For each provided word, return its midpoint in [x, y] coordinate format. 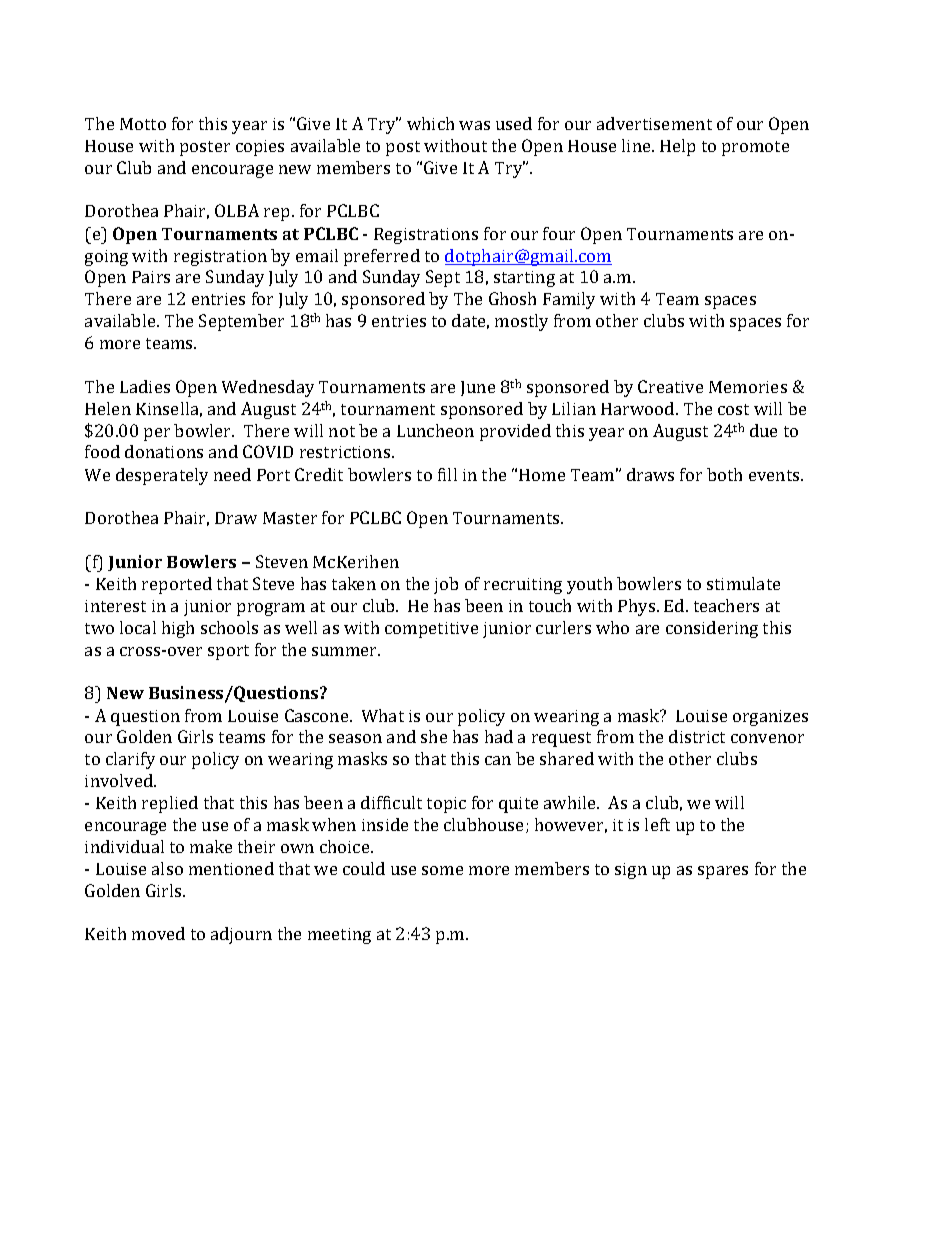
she [434, 736]
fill [447, 474]
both [724, 474]
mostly [521, 322]
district [697, 736]
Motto [143, 124]
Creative [670, 386]
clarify [130, 760]
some [442, 870]
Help [677, 147]
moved [158, 933]
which [430, 123]
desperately [162, 476]
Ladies [145, 386]
